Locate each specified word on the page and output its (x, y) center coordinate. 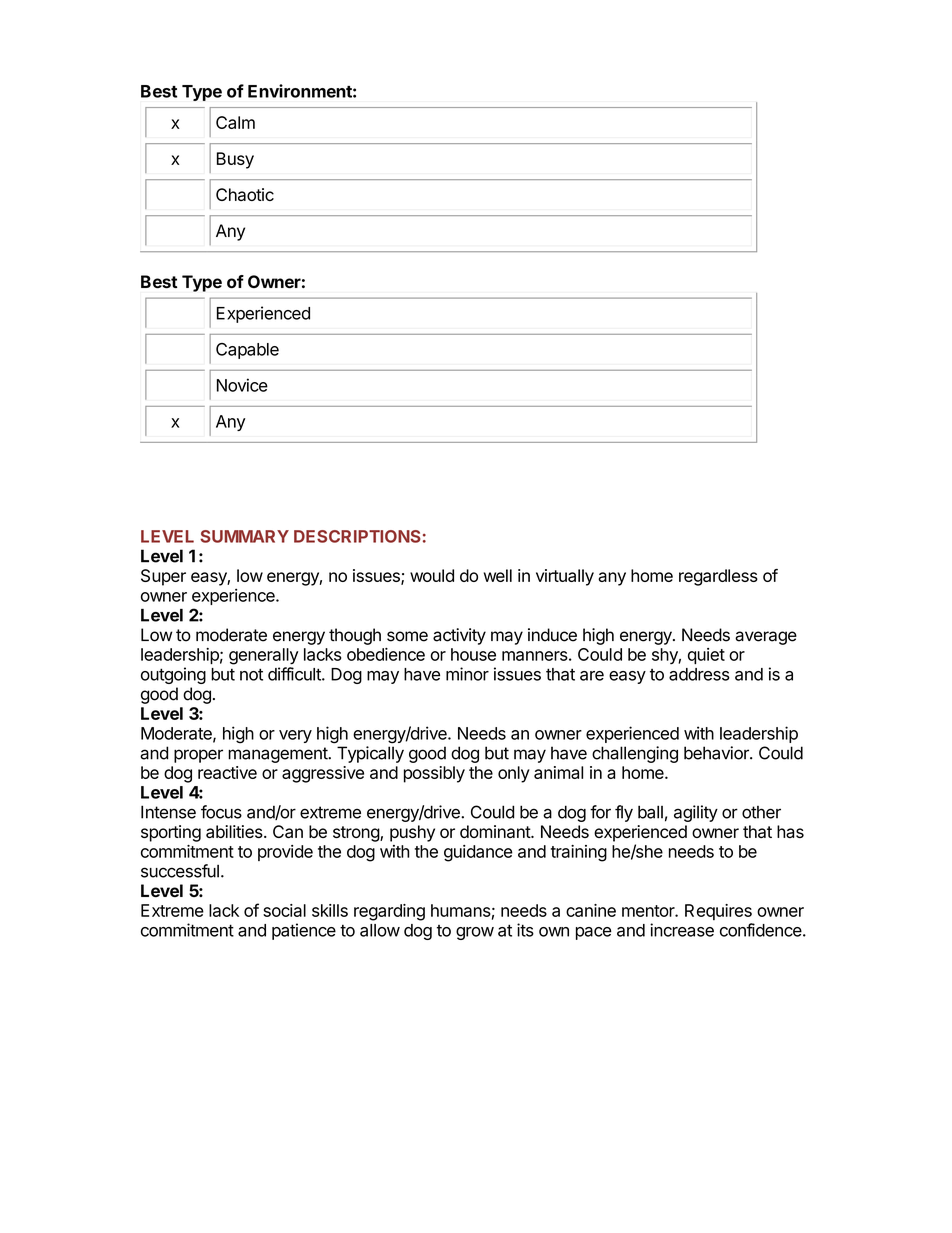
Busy (235, 160)
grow (475, 933)
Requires (718, 912)
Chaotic (245, 194)
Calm (235, 122)
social (284, 910)
